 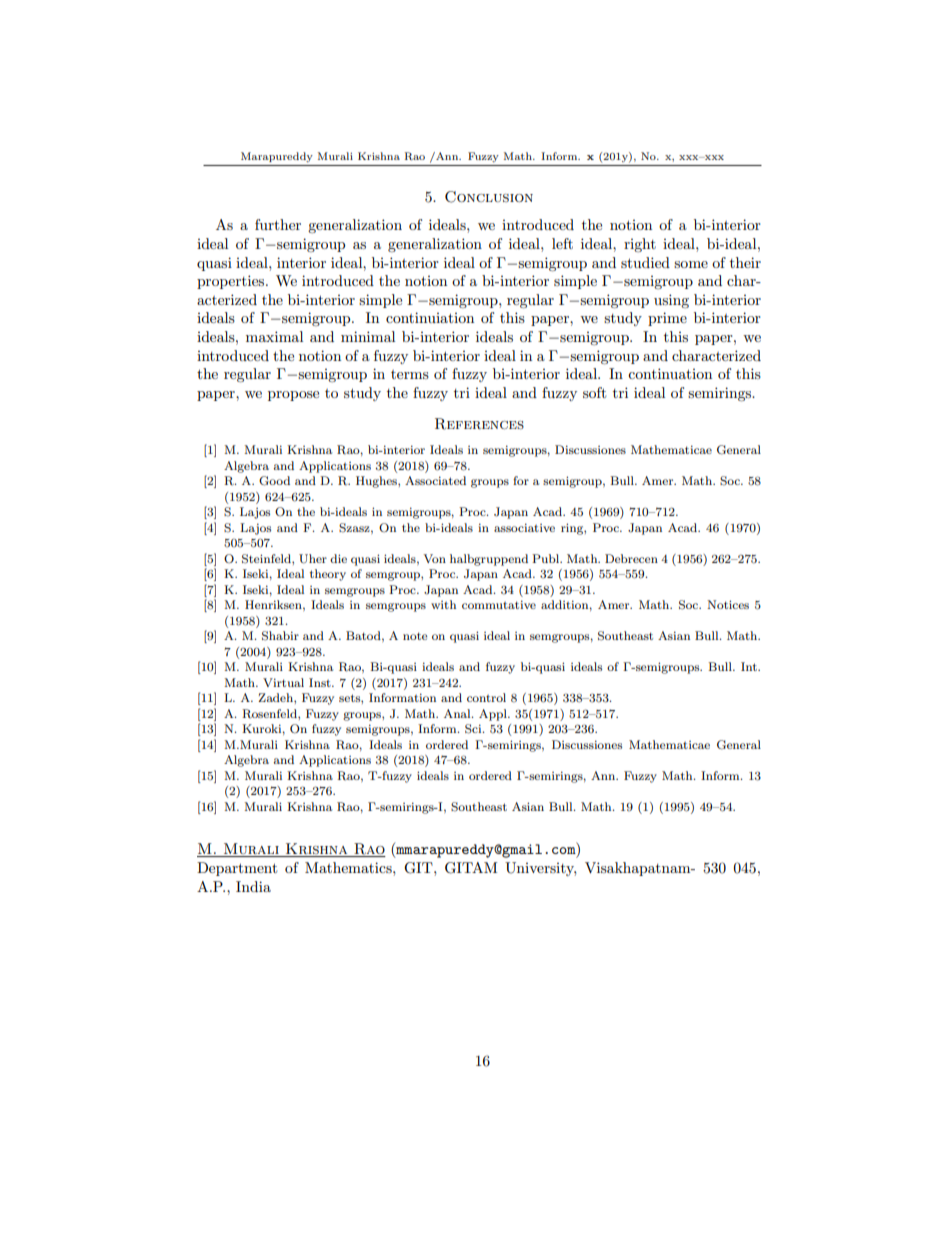 I want to click on continuation, so click(x=670, y=373).
